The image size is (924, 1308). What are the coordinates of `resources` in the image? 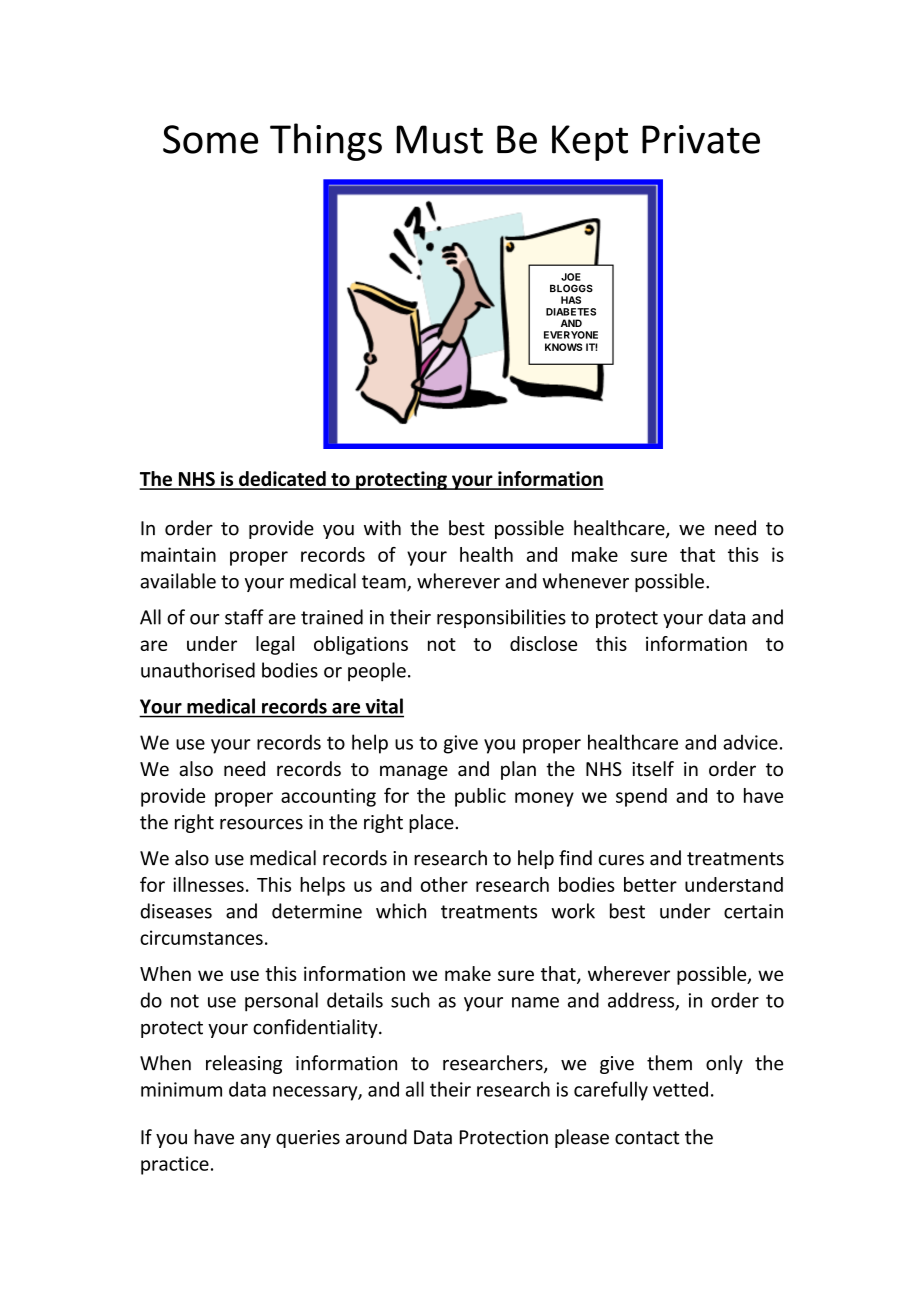 It's located at (261, 824).
